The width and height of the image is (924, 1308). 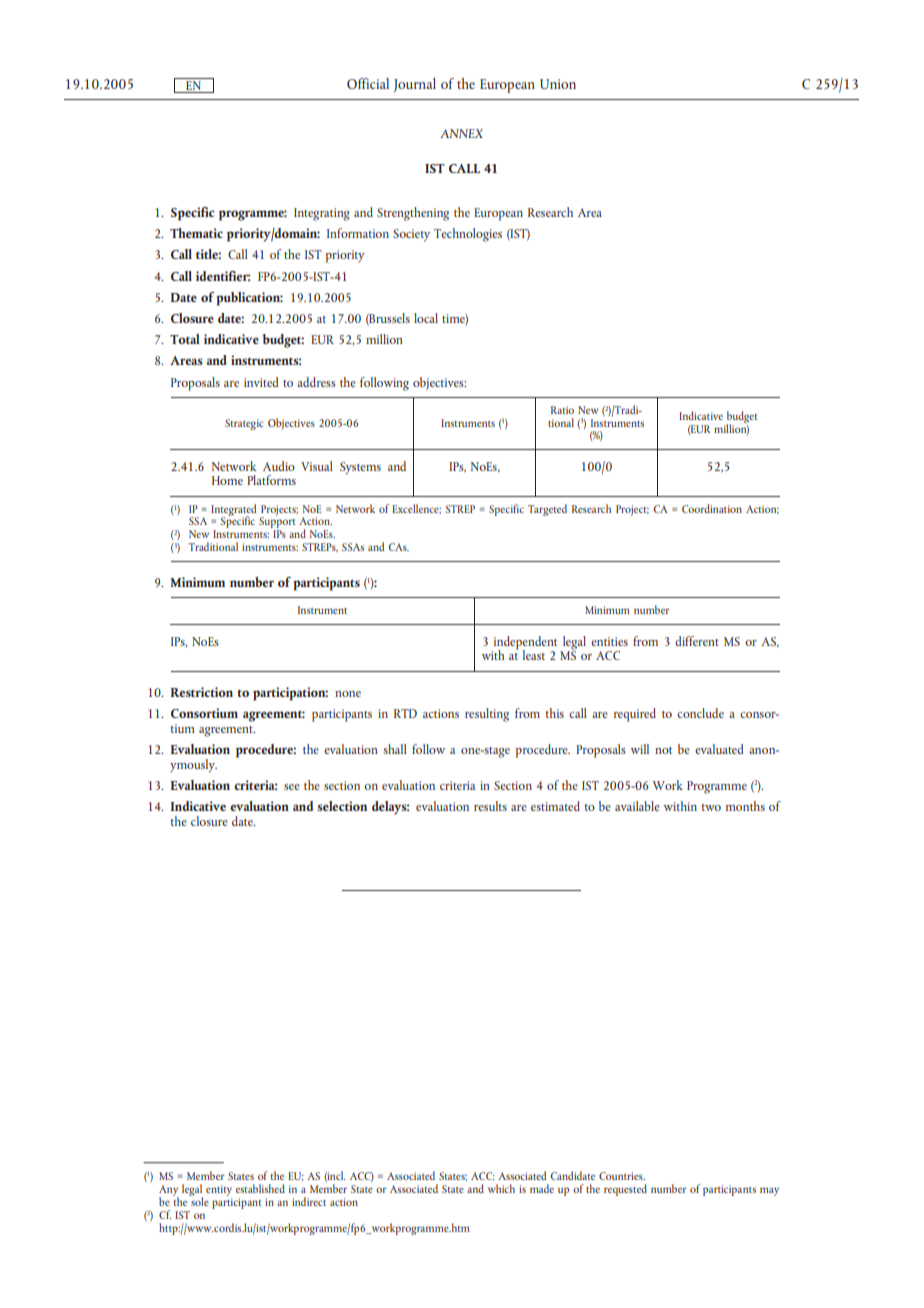 What do you see at coordinates (712, 508) in the image?
I see `Coordination` at bounding box center [712, 508].
